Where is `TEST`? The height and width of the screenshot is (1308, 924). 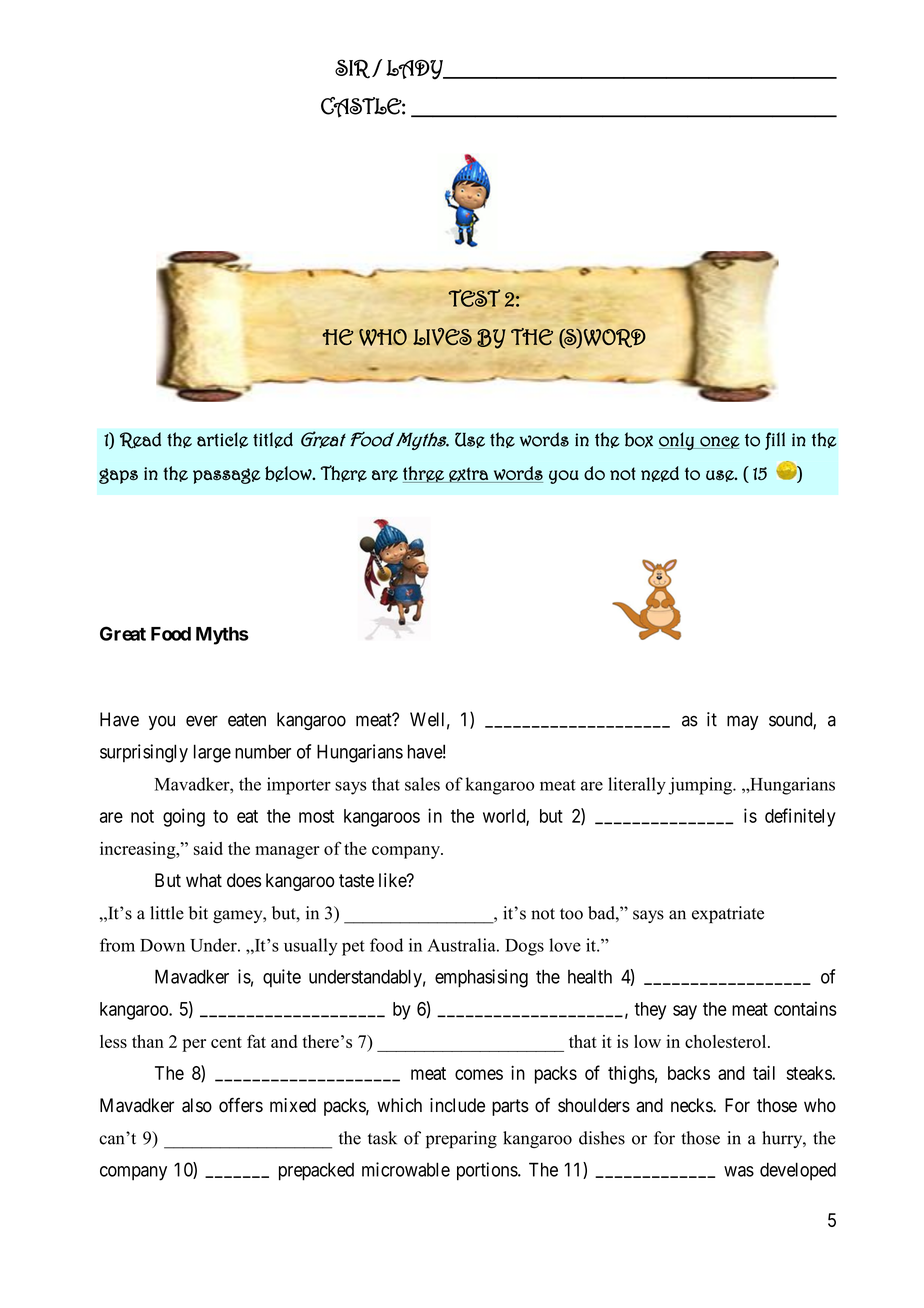 TEST is located at coordinates (474, 298).
